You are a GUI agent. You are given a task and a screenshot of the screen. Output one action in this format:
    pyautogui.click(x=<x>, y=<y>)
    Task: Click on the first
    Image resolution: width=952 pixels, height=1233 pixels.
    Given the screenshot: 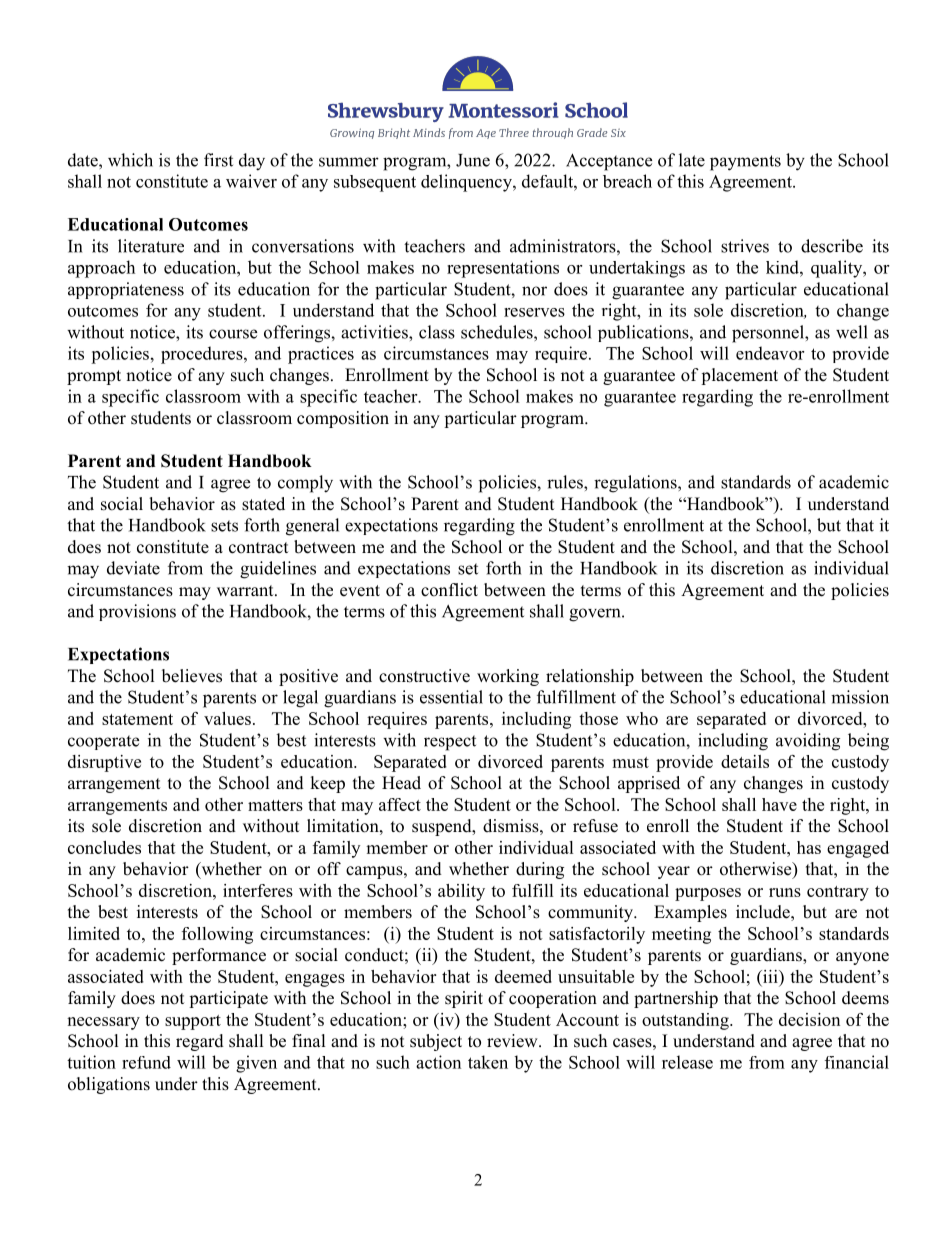 What is the action you would take?
    pyautogui.click(x=218, y=160)
